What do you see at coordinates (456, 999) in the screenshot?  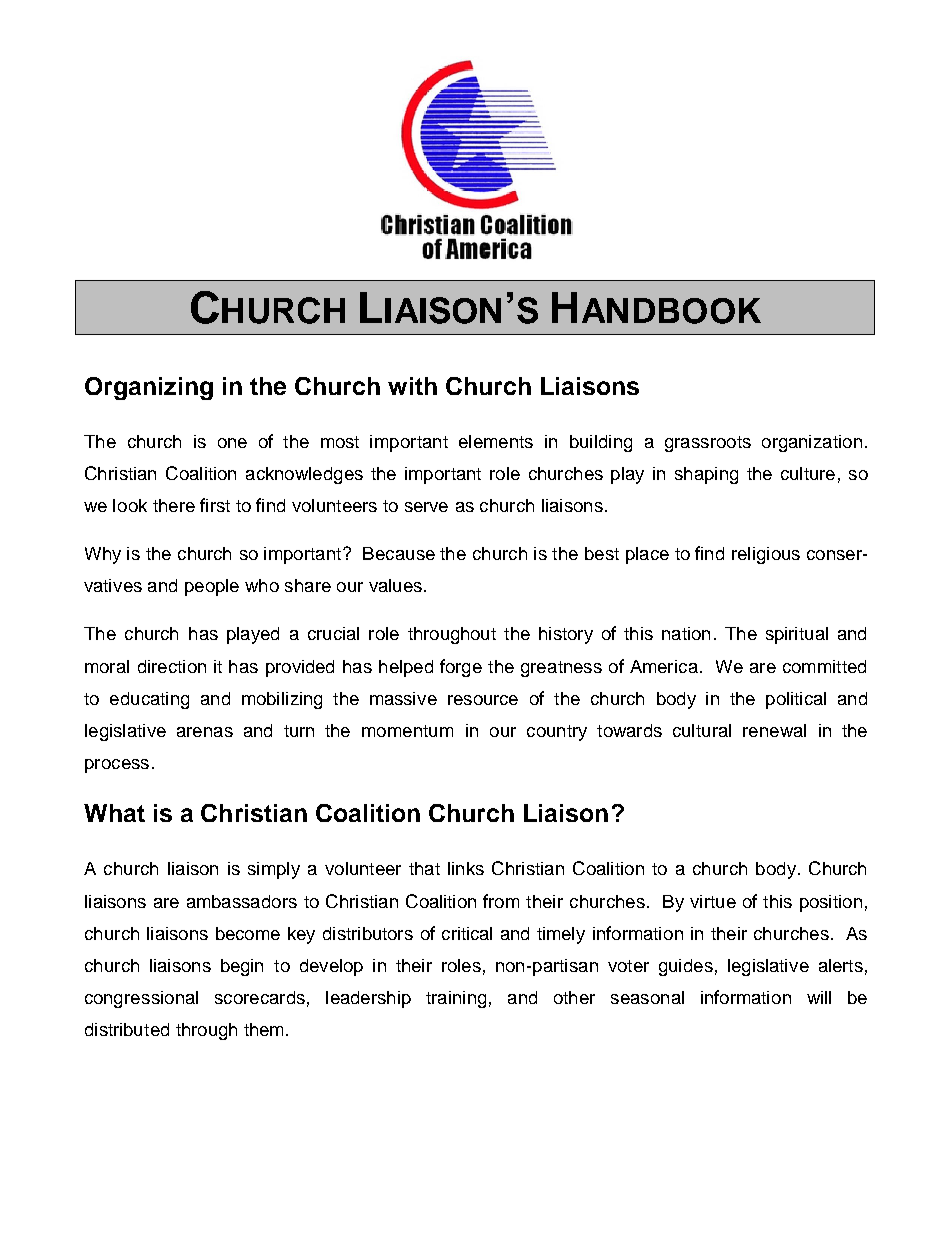 I see `training` at bounding box center [456, 999].
